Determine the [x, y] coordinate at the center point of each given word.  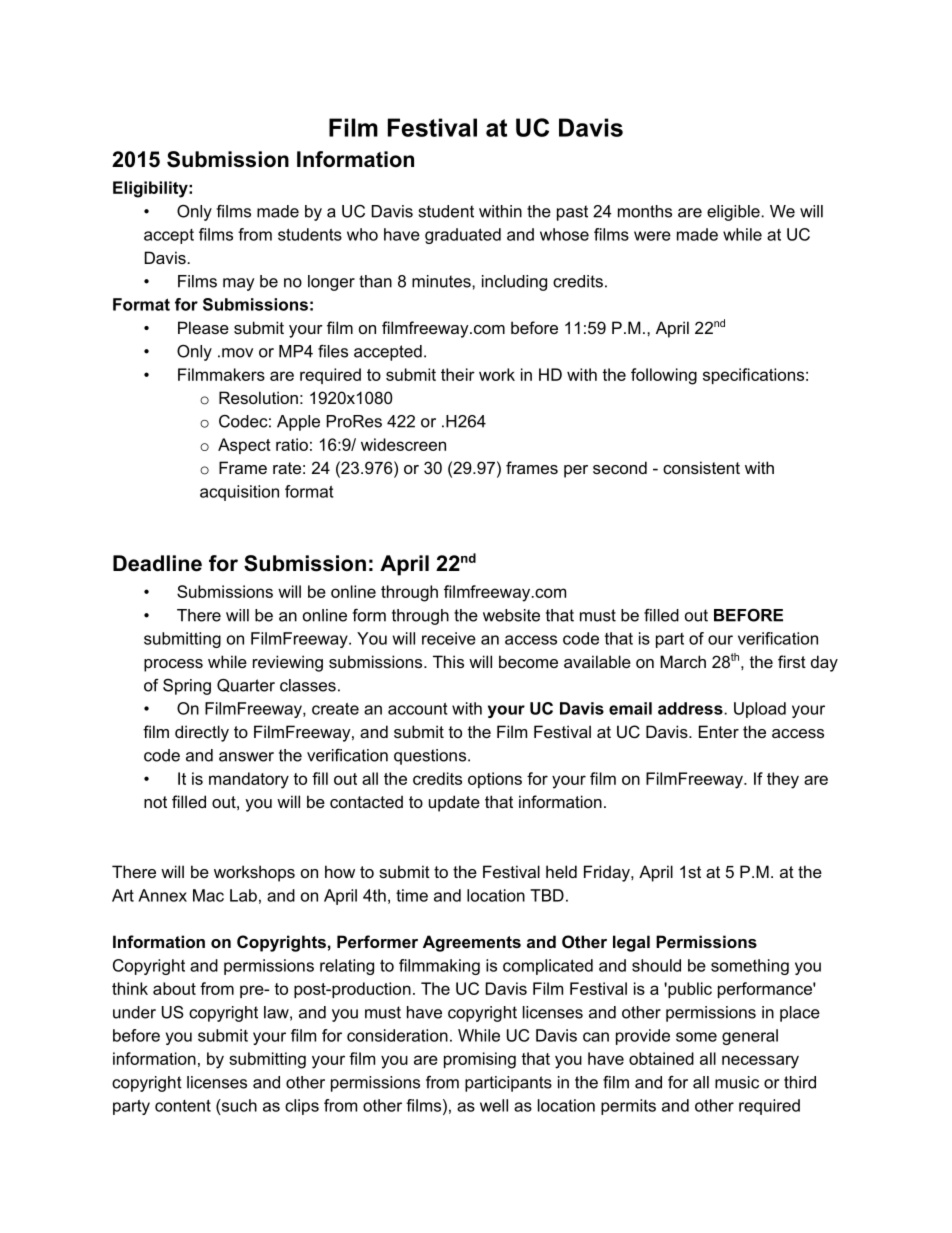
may [238, 284]
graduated [463, 236]
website [511, 615]
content [183, 1105]
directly [202, 733]
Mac [208, 895]
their [458, 374]
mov [237, 353]
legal [631, 943]
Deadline [157, 563]
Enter [719, 731]
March [683, 661]
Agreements [472, 943]
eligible [734, 213]
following [664, 376]
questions [430, 757]
